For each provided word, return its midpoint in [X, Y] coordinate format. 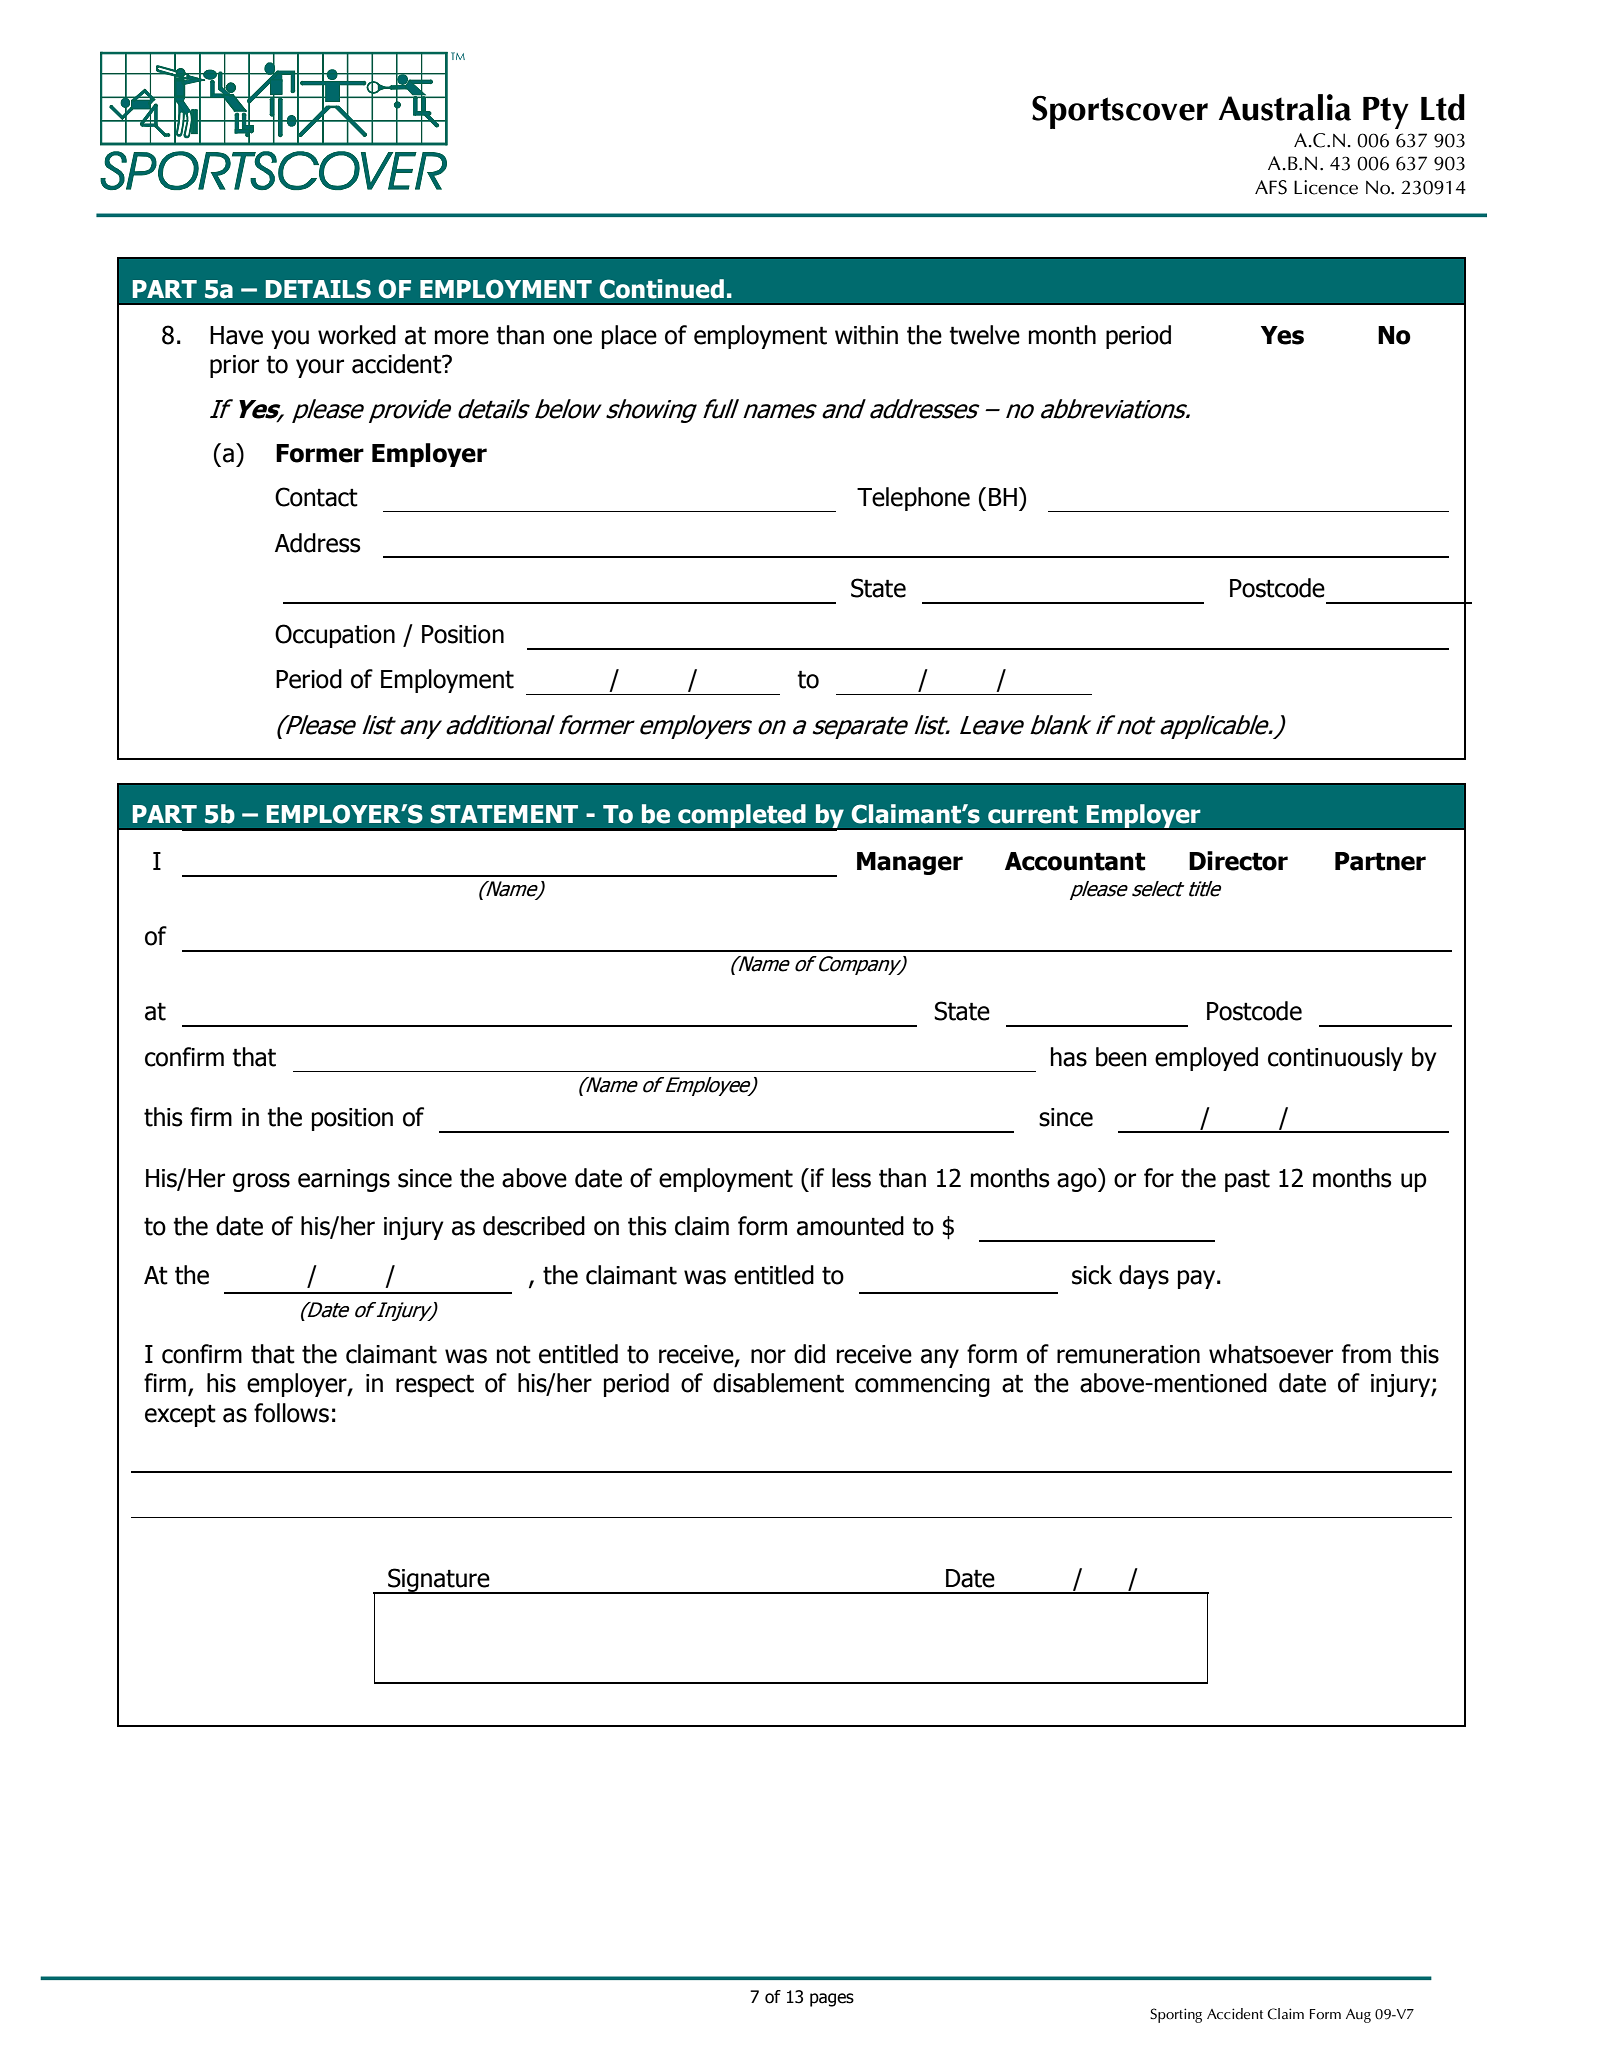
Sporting [1176, 2015]
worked [357, 335]
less [851, 1178]
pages [832, 2000]
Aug [1358, 2016]
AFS [1271, 187]
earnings [344, 1180]
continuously [1335, 1059]
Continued [661, 289]
